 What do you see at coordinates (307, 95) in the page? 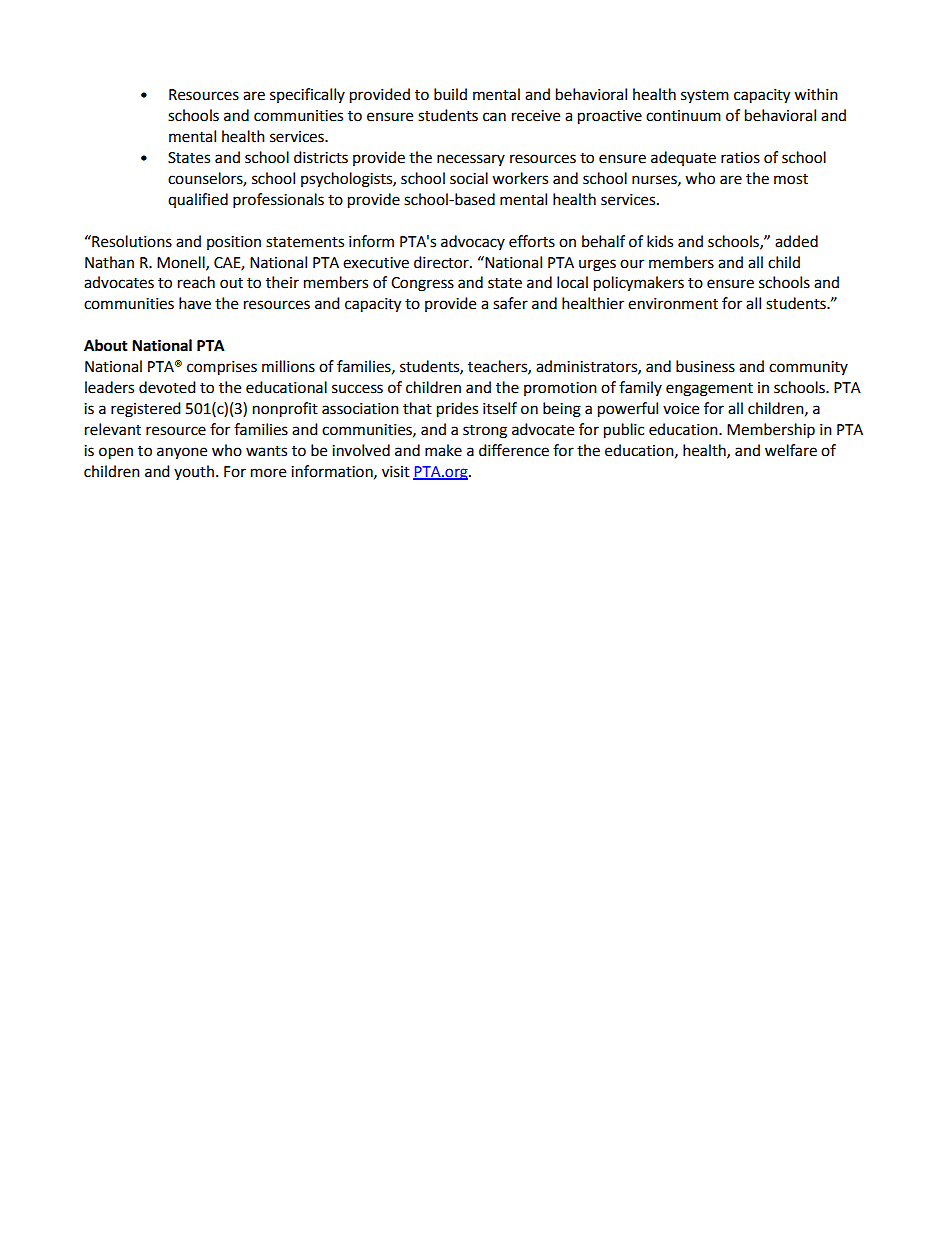
I see `specifically` at bounding box center [307, 95].
